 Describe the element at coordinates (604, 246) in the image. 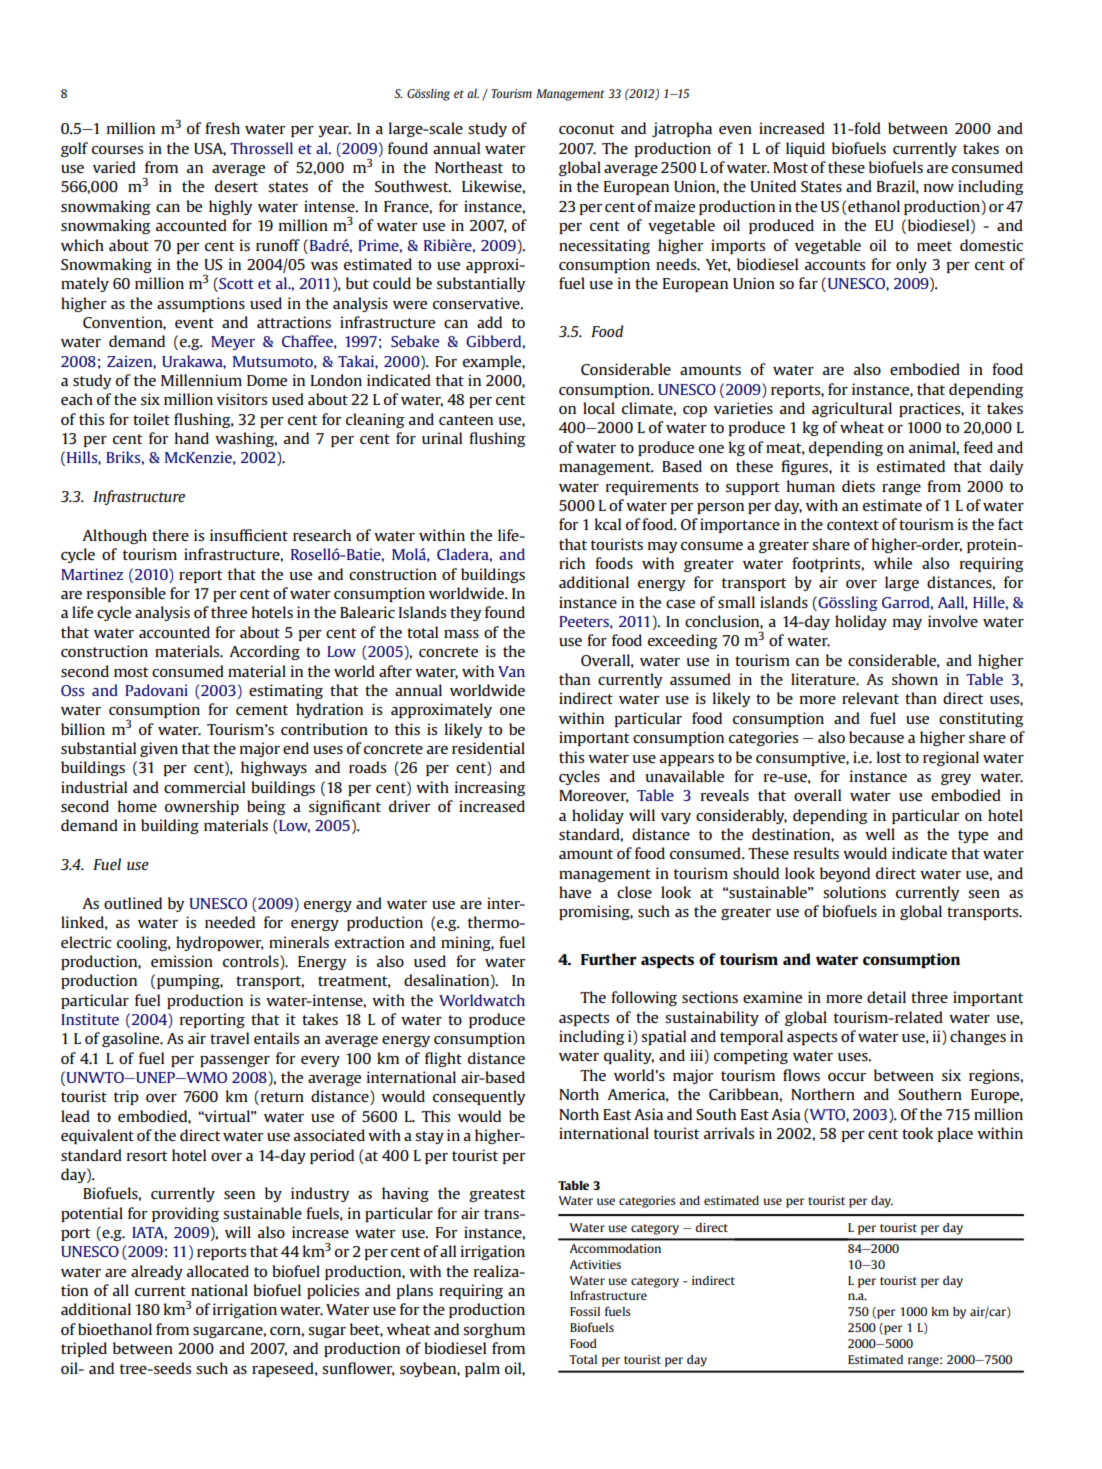

I see `necessitating` at that location.
